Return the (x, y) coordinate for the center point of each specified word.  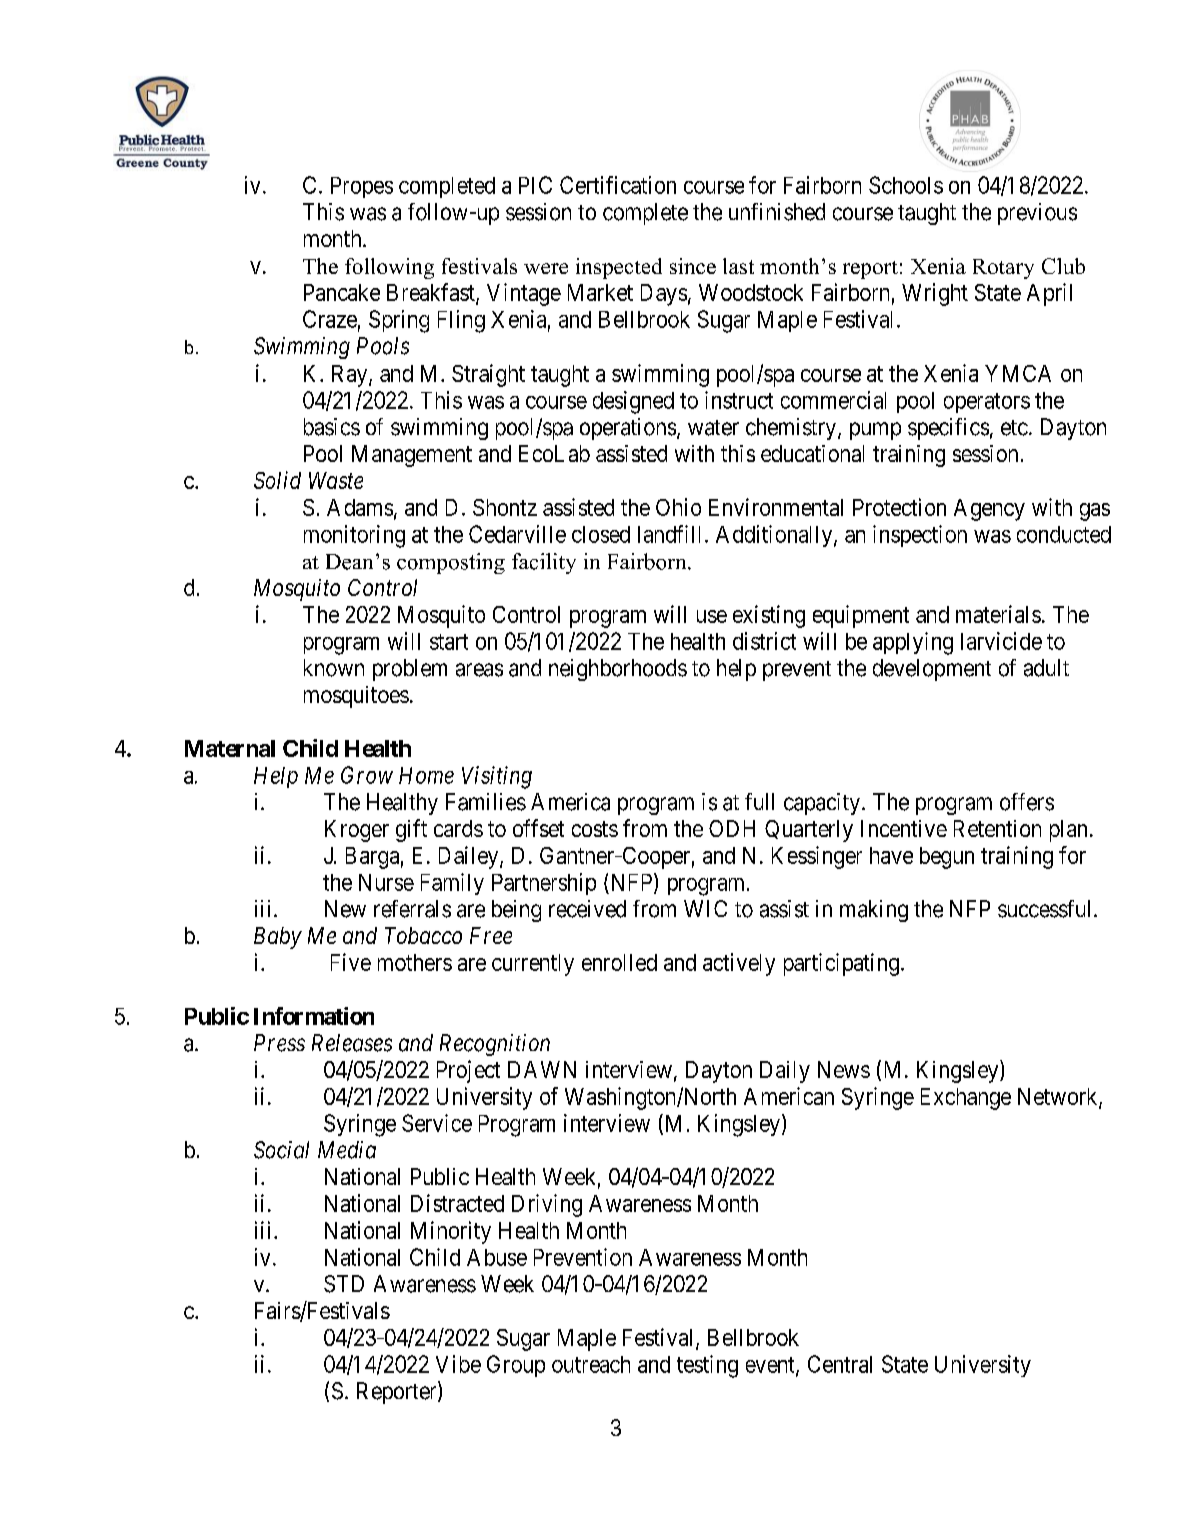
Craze (330, 319)
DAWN (542, 1069)
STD (344, 1284)
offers (1027, 802)
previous (1037, 214)
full (759, 801)
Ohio (678, 507)
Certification (618, 185)
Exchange (966, 1099)
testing (707, 1366)
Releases (352, 1043)
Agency (989, 510)
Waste (336, 480)
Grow (367, 775)
